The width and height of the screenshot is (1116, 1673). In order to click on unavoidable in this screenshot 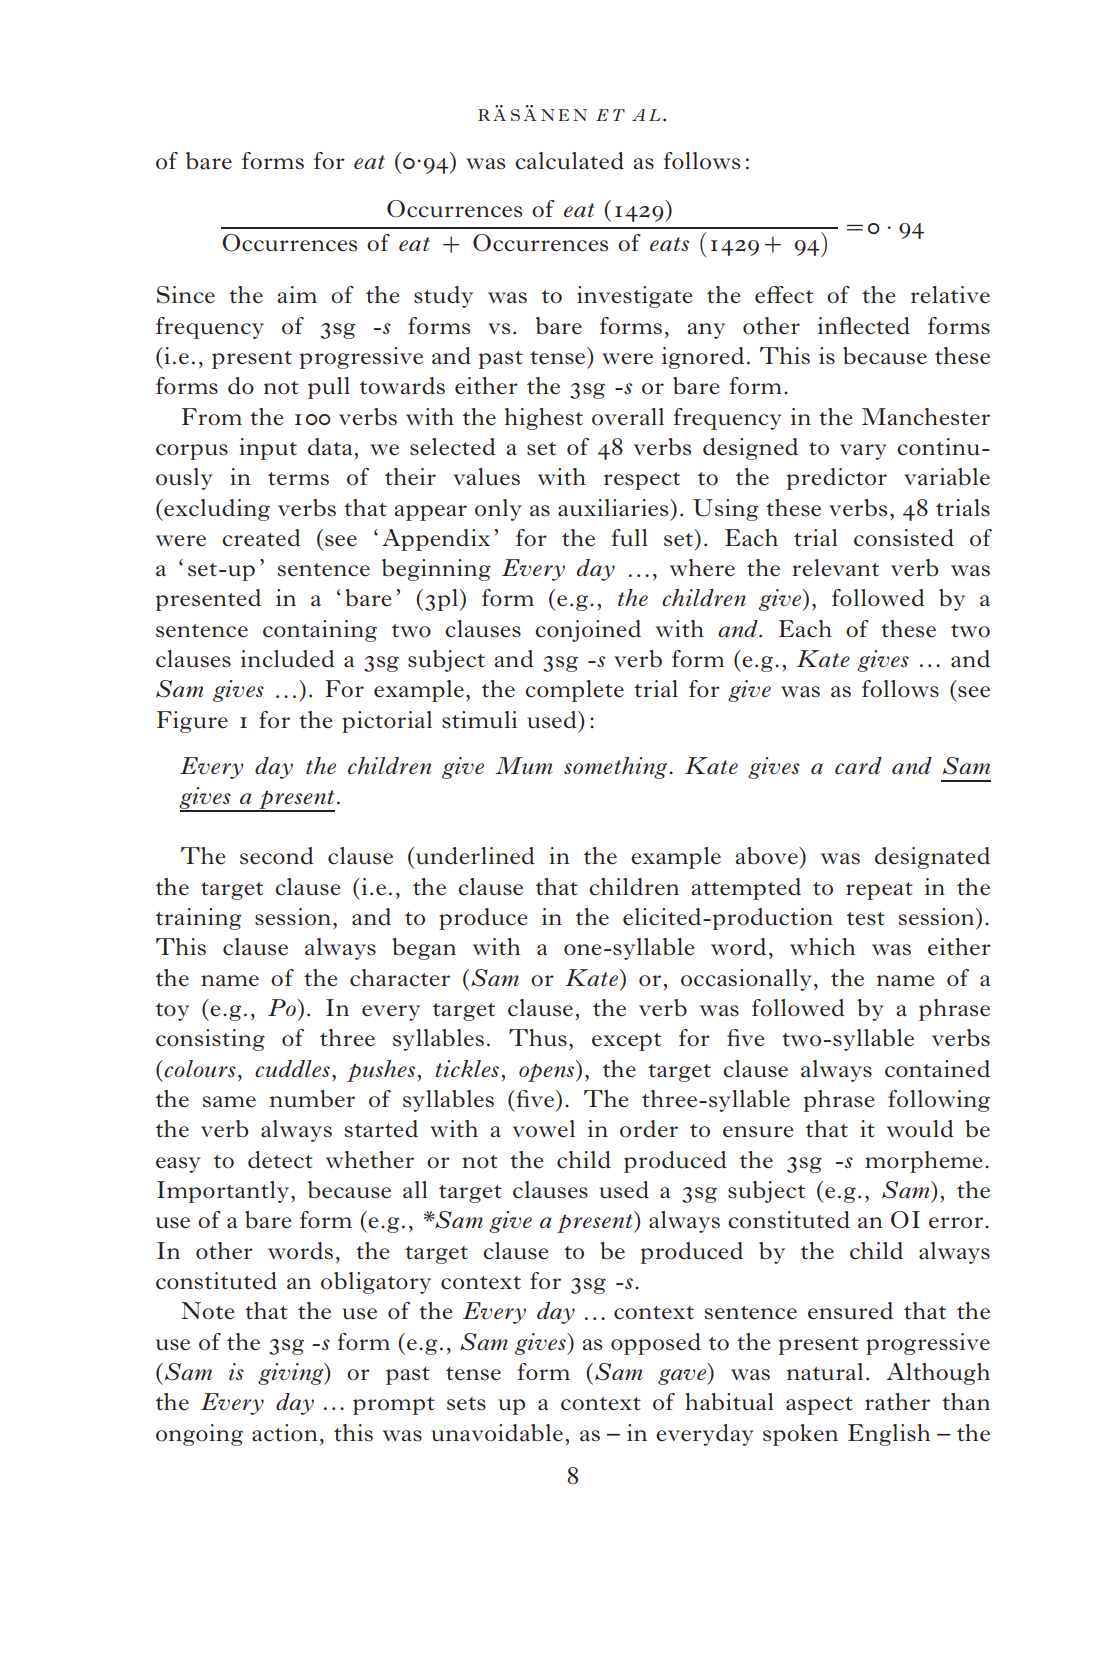, I will do `click(497, 1433)`.
